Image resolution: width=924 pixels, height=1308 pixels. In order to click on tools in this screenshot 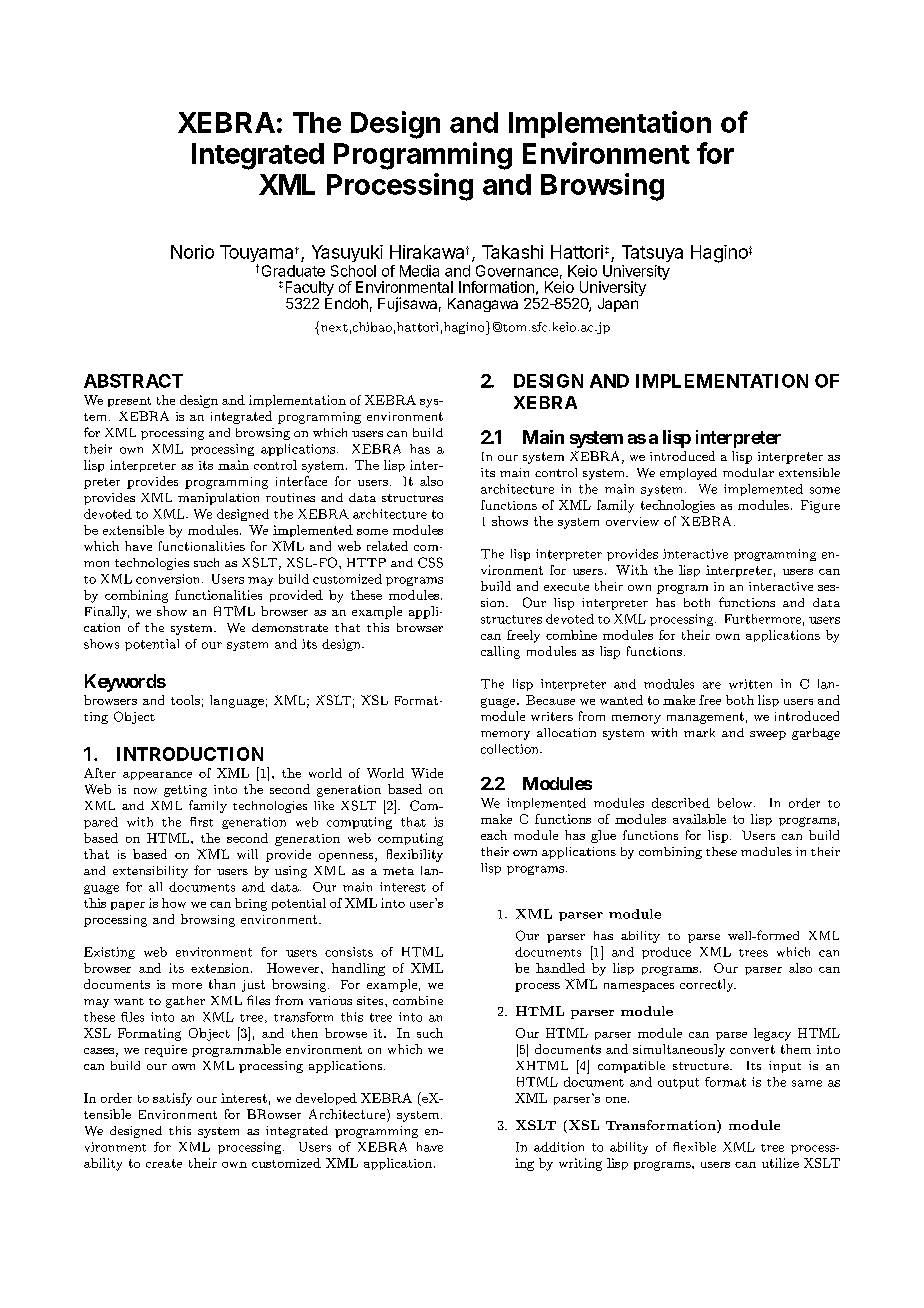, I will do `click(185, 700)`.
